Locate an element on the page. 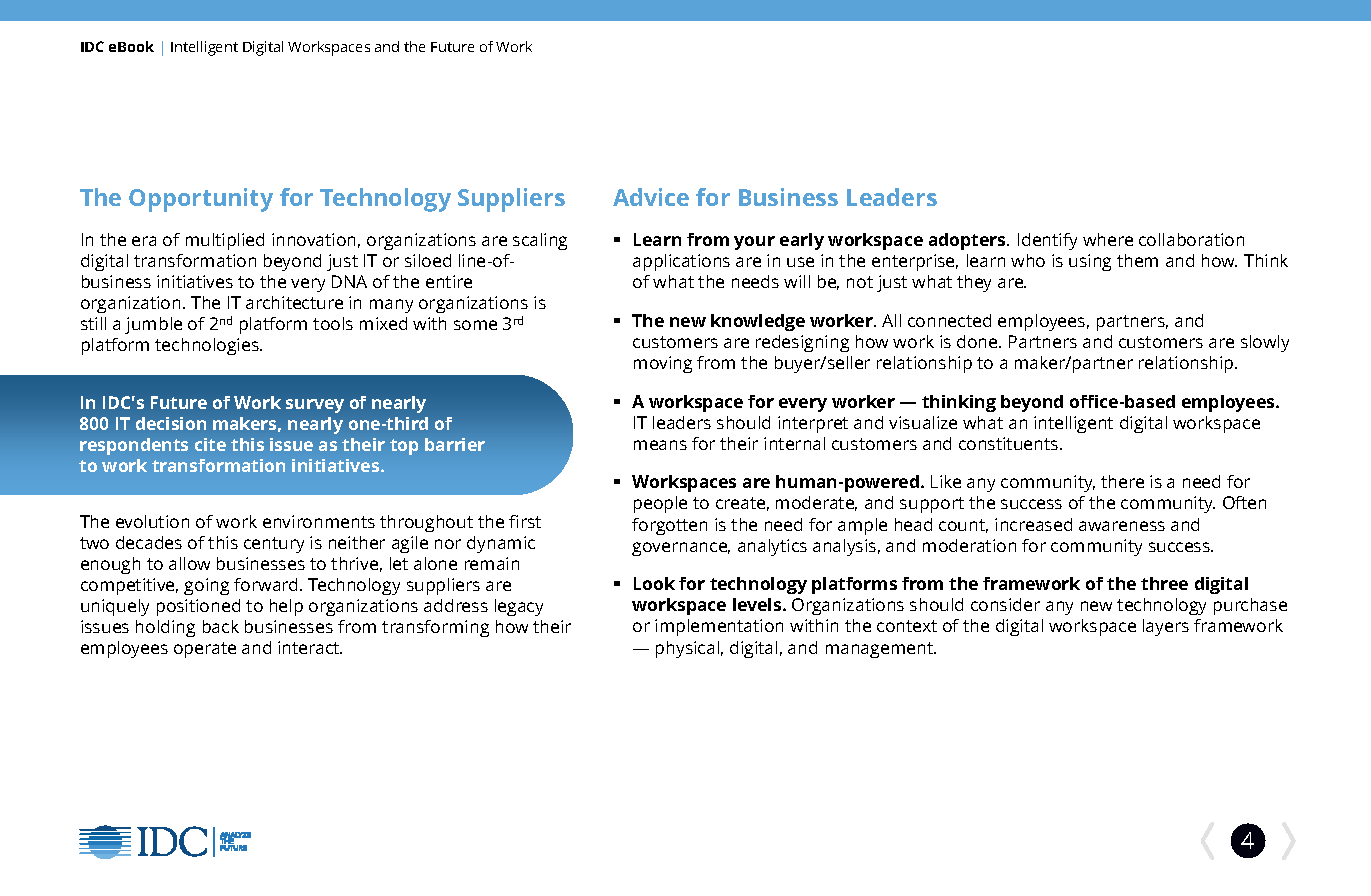 The height and width of the document is (896, 1371). implementation is located at coordinates (719, 627).
